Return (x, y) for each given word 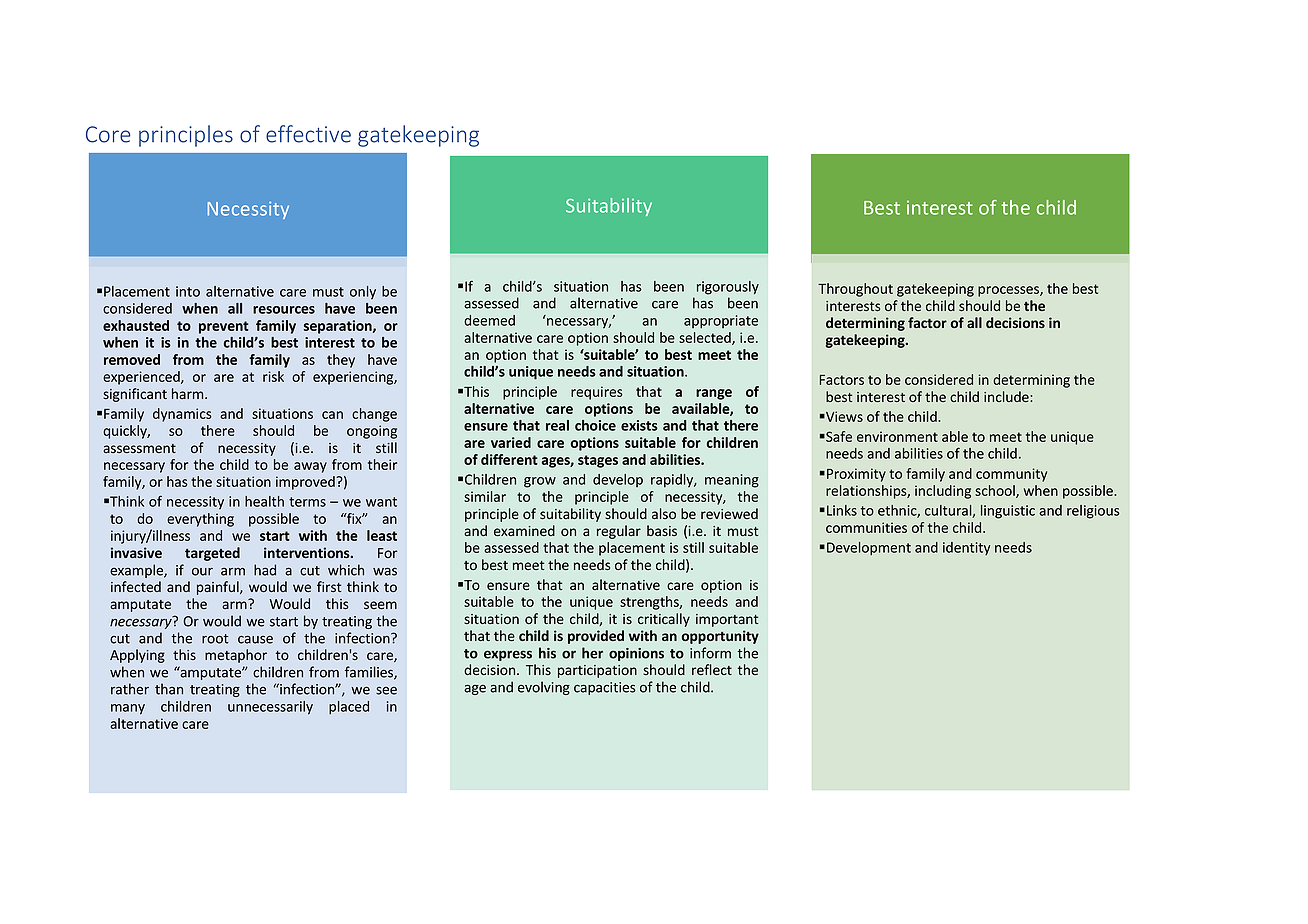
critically (664, 620)
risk (273, 376)
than (169, 689)
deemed (489, 320)
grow (540, 482)
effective (308, 134)
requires (597, 393)
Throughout (855, 290)
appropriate (721, 322)
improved (306, 483)
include (1007, 396)
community (1011, 475)
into (188, 291)
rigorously (728, 288)
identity (966, 549)
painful (219, 588)
